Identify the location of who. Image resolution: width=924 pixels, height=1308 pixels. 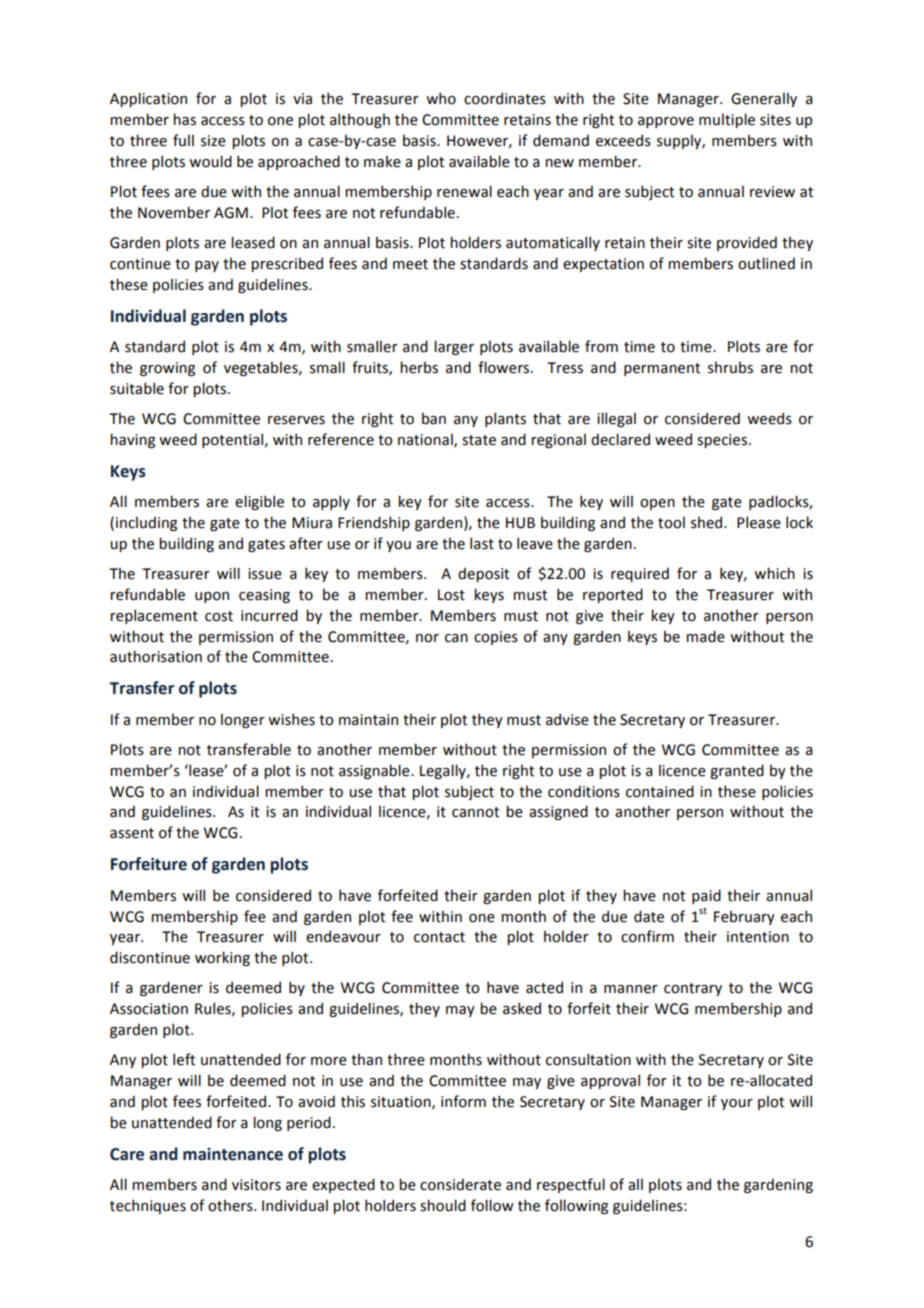
(441, 98).
